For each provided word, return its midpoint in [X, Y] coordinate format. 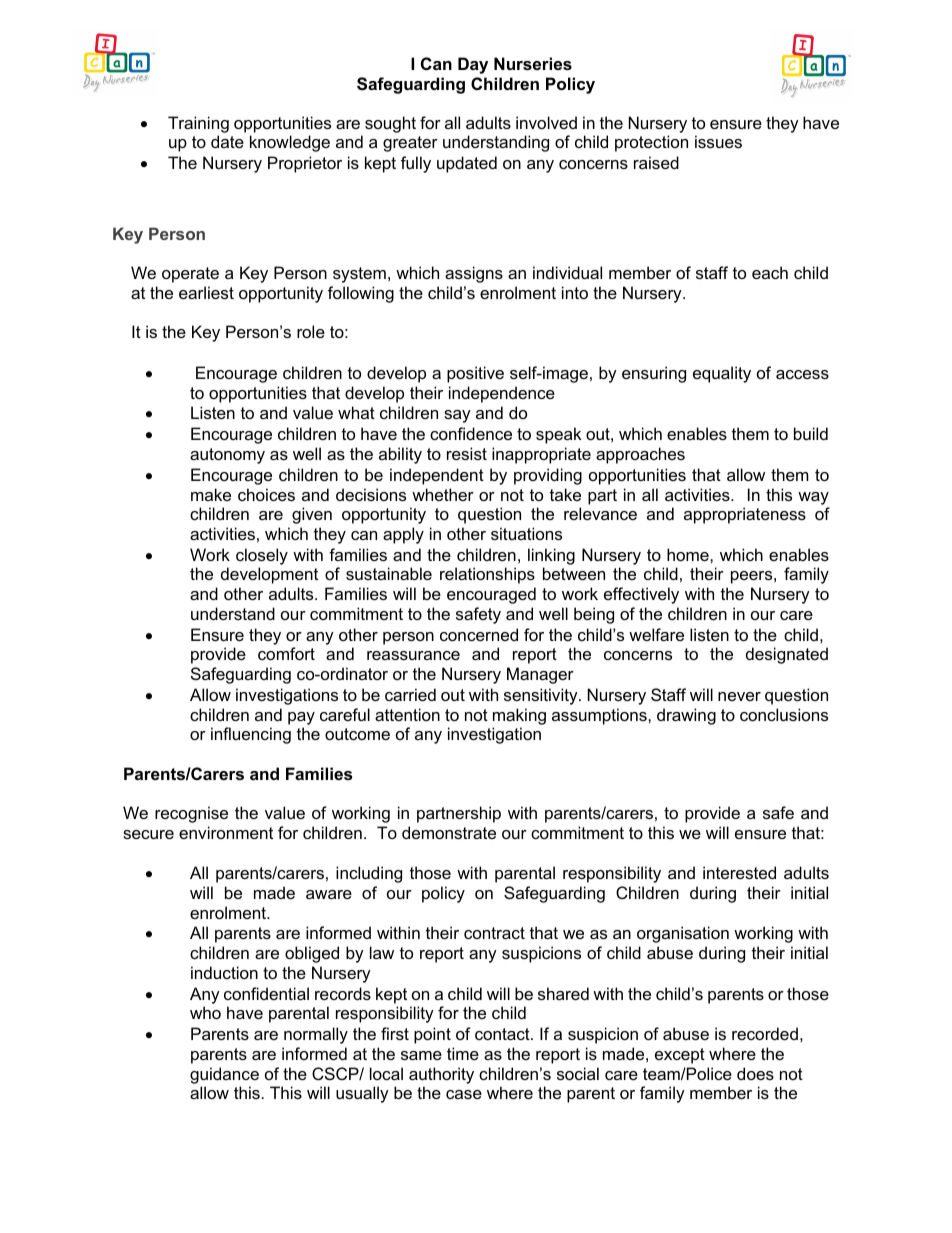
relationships [487, 575]
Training [198, 124]
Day [473, 65]
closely [262, 556]
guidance [224, 1075]
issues [718, 141]
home [689, 554]
